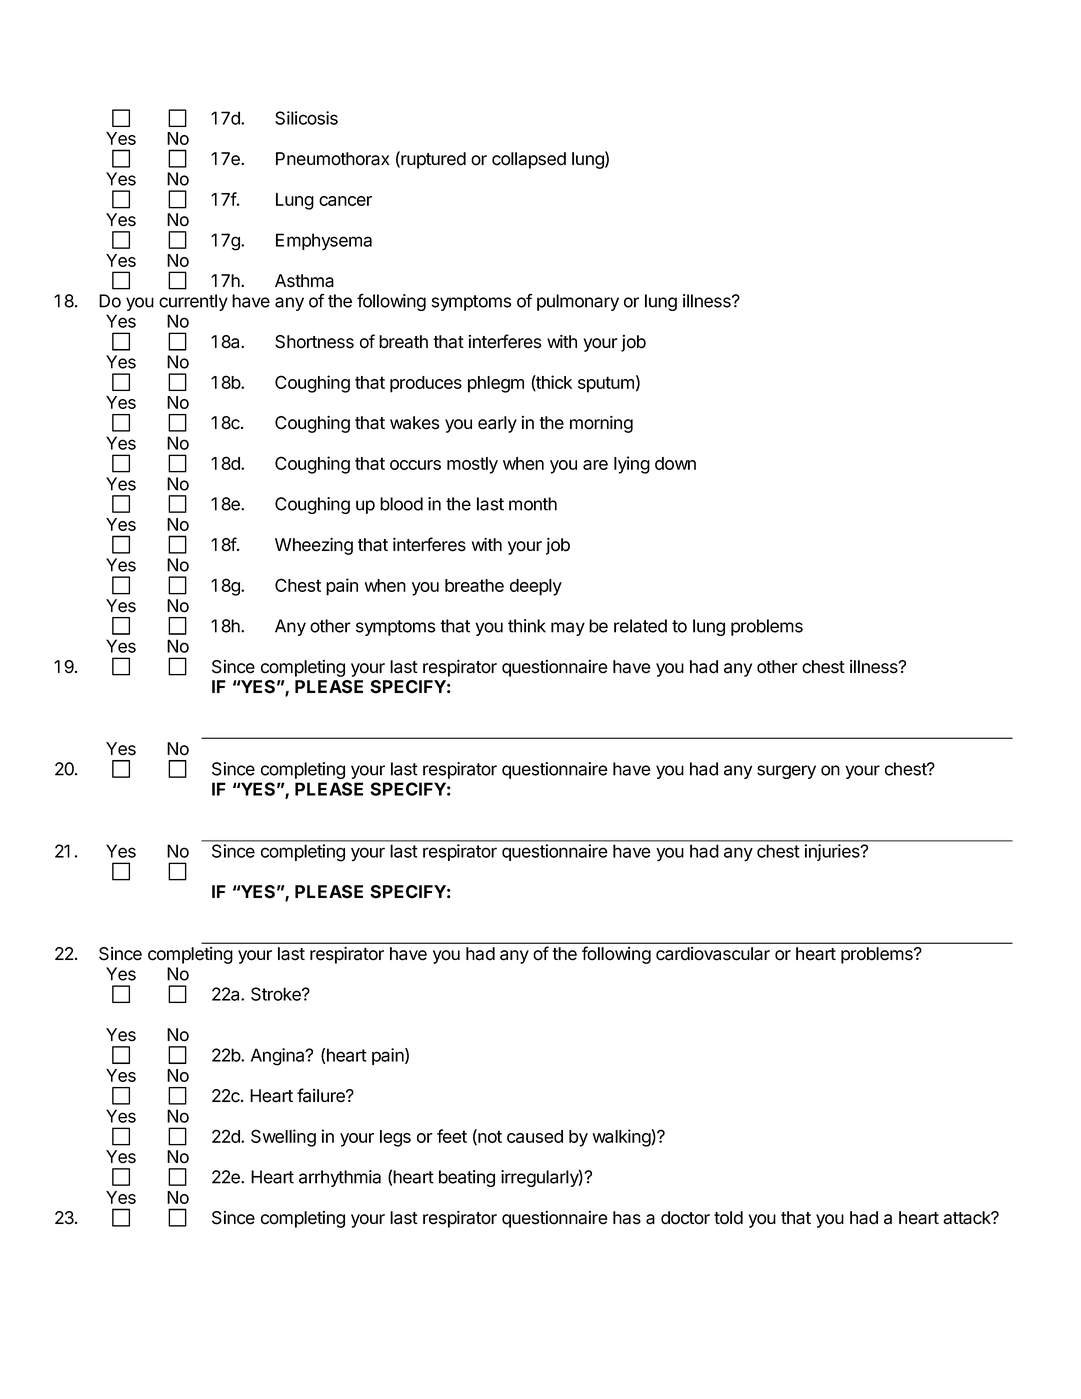 The image size is (1081, 1399). Describe the element at coordinates (314, 546) in the screenshot. I see `Wheezing` at that location.
